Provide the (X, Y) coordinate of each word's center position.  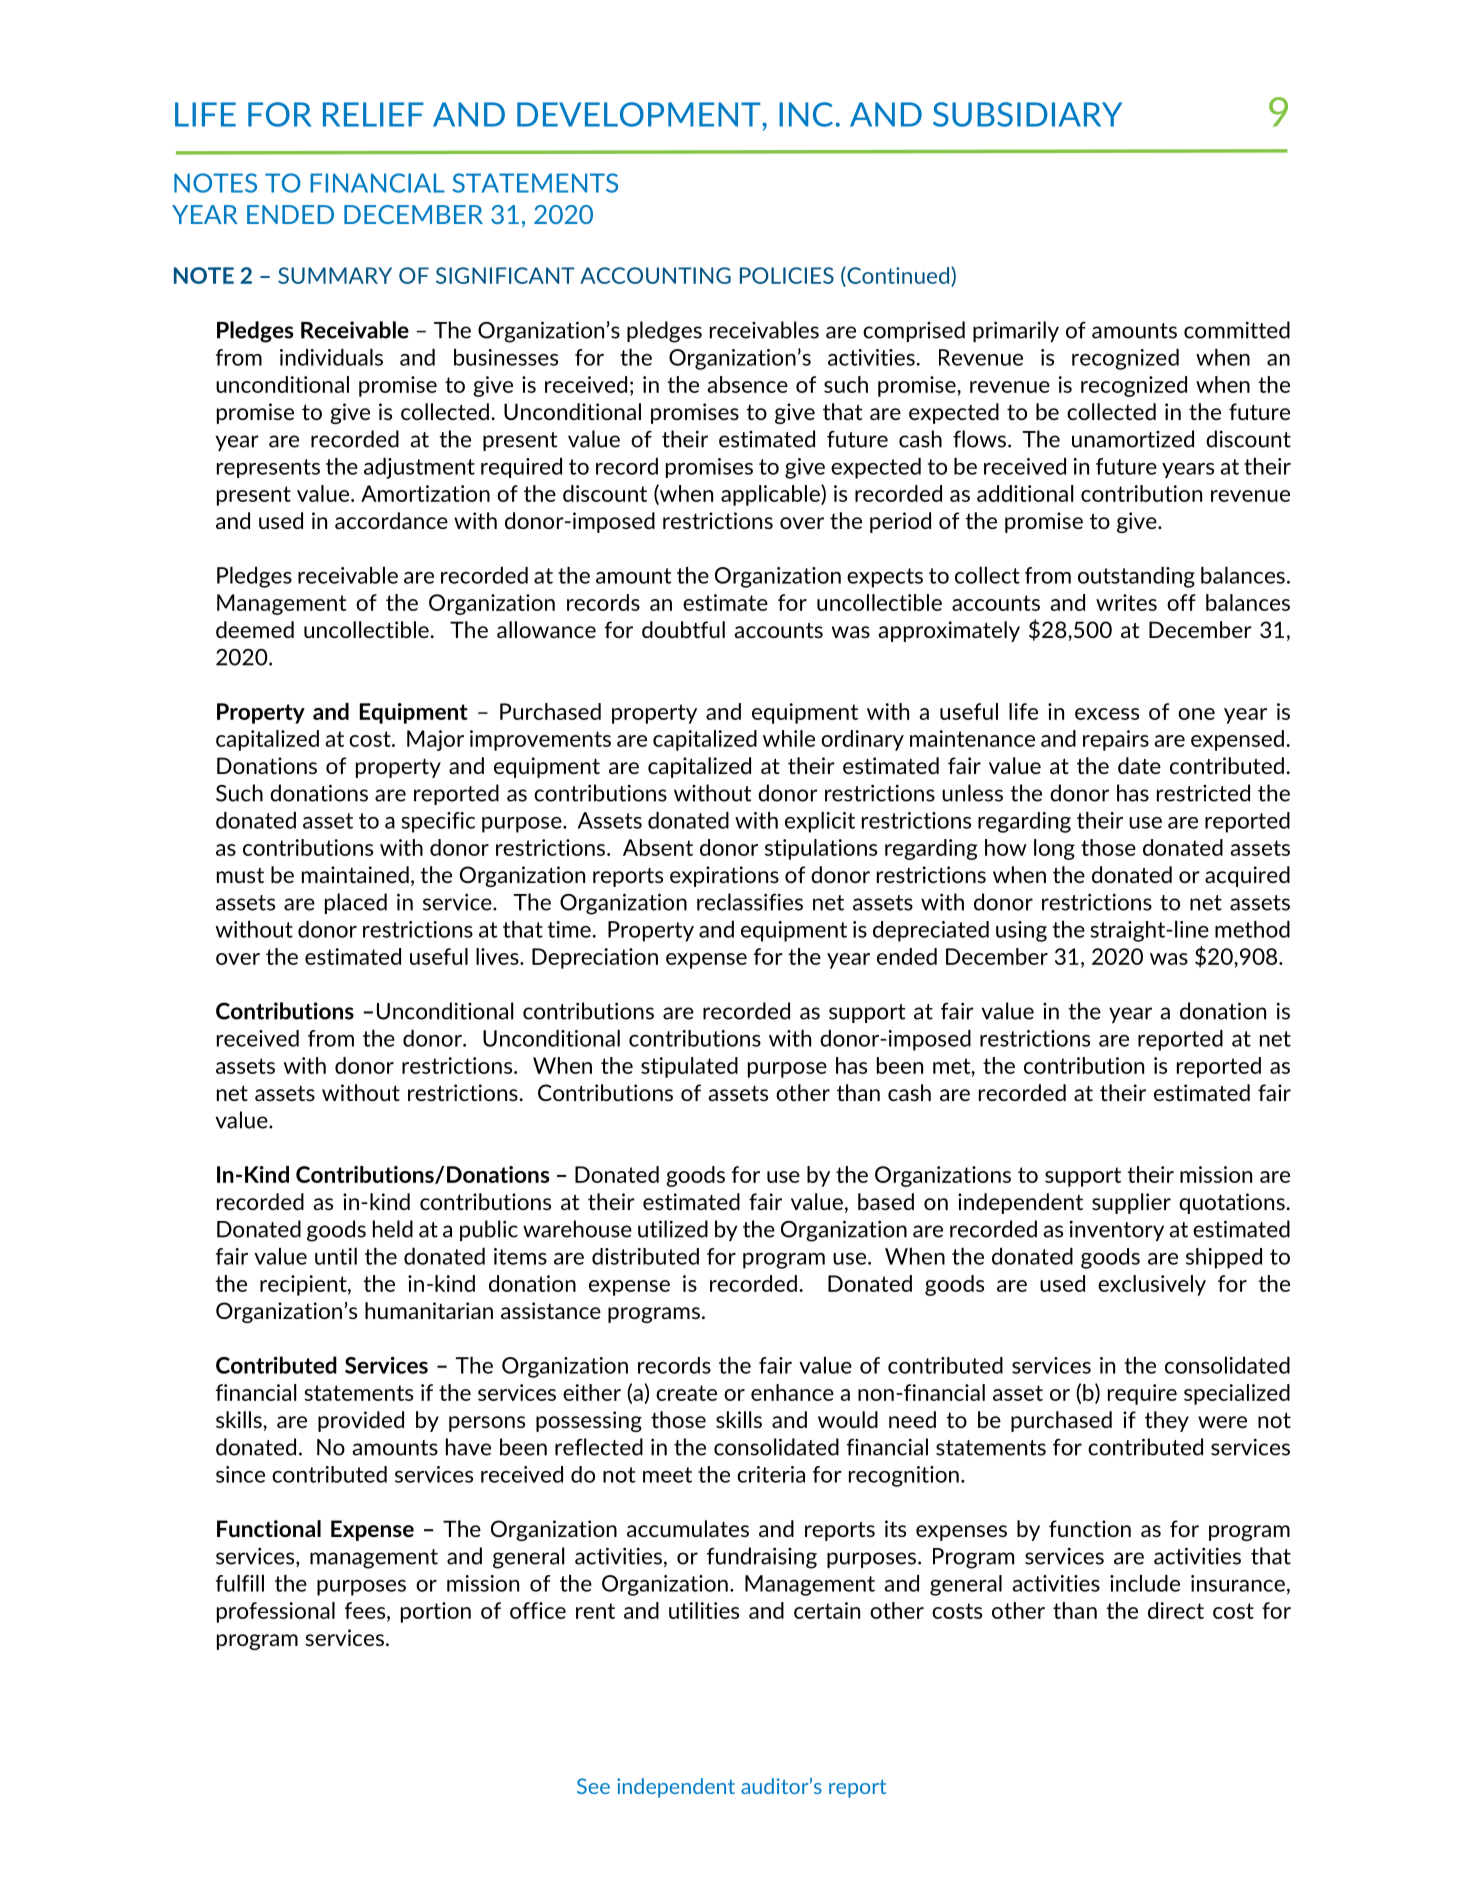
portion (436, 1612)
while (789, 738)
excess (1107, 714)
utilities (704, 1610)
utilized (673, 1229)
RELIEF (373, 114)
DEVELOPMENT (640, 114)
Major (435, 740)
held (393, 1229)
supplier (1131, 1203)
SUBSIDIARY (1027, 114)
